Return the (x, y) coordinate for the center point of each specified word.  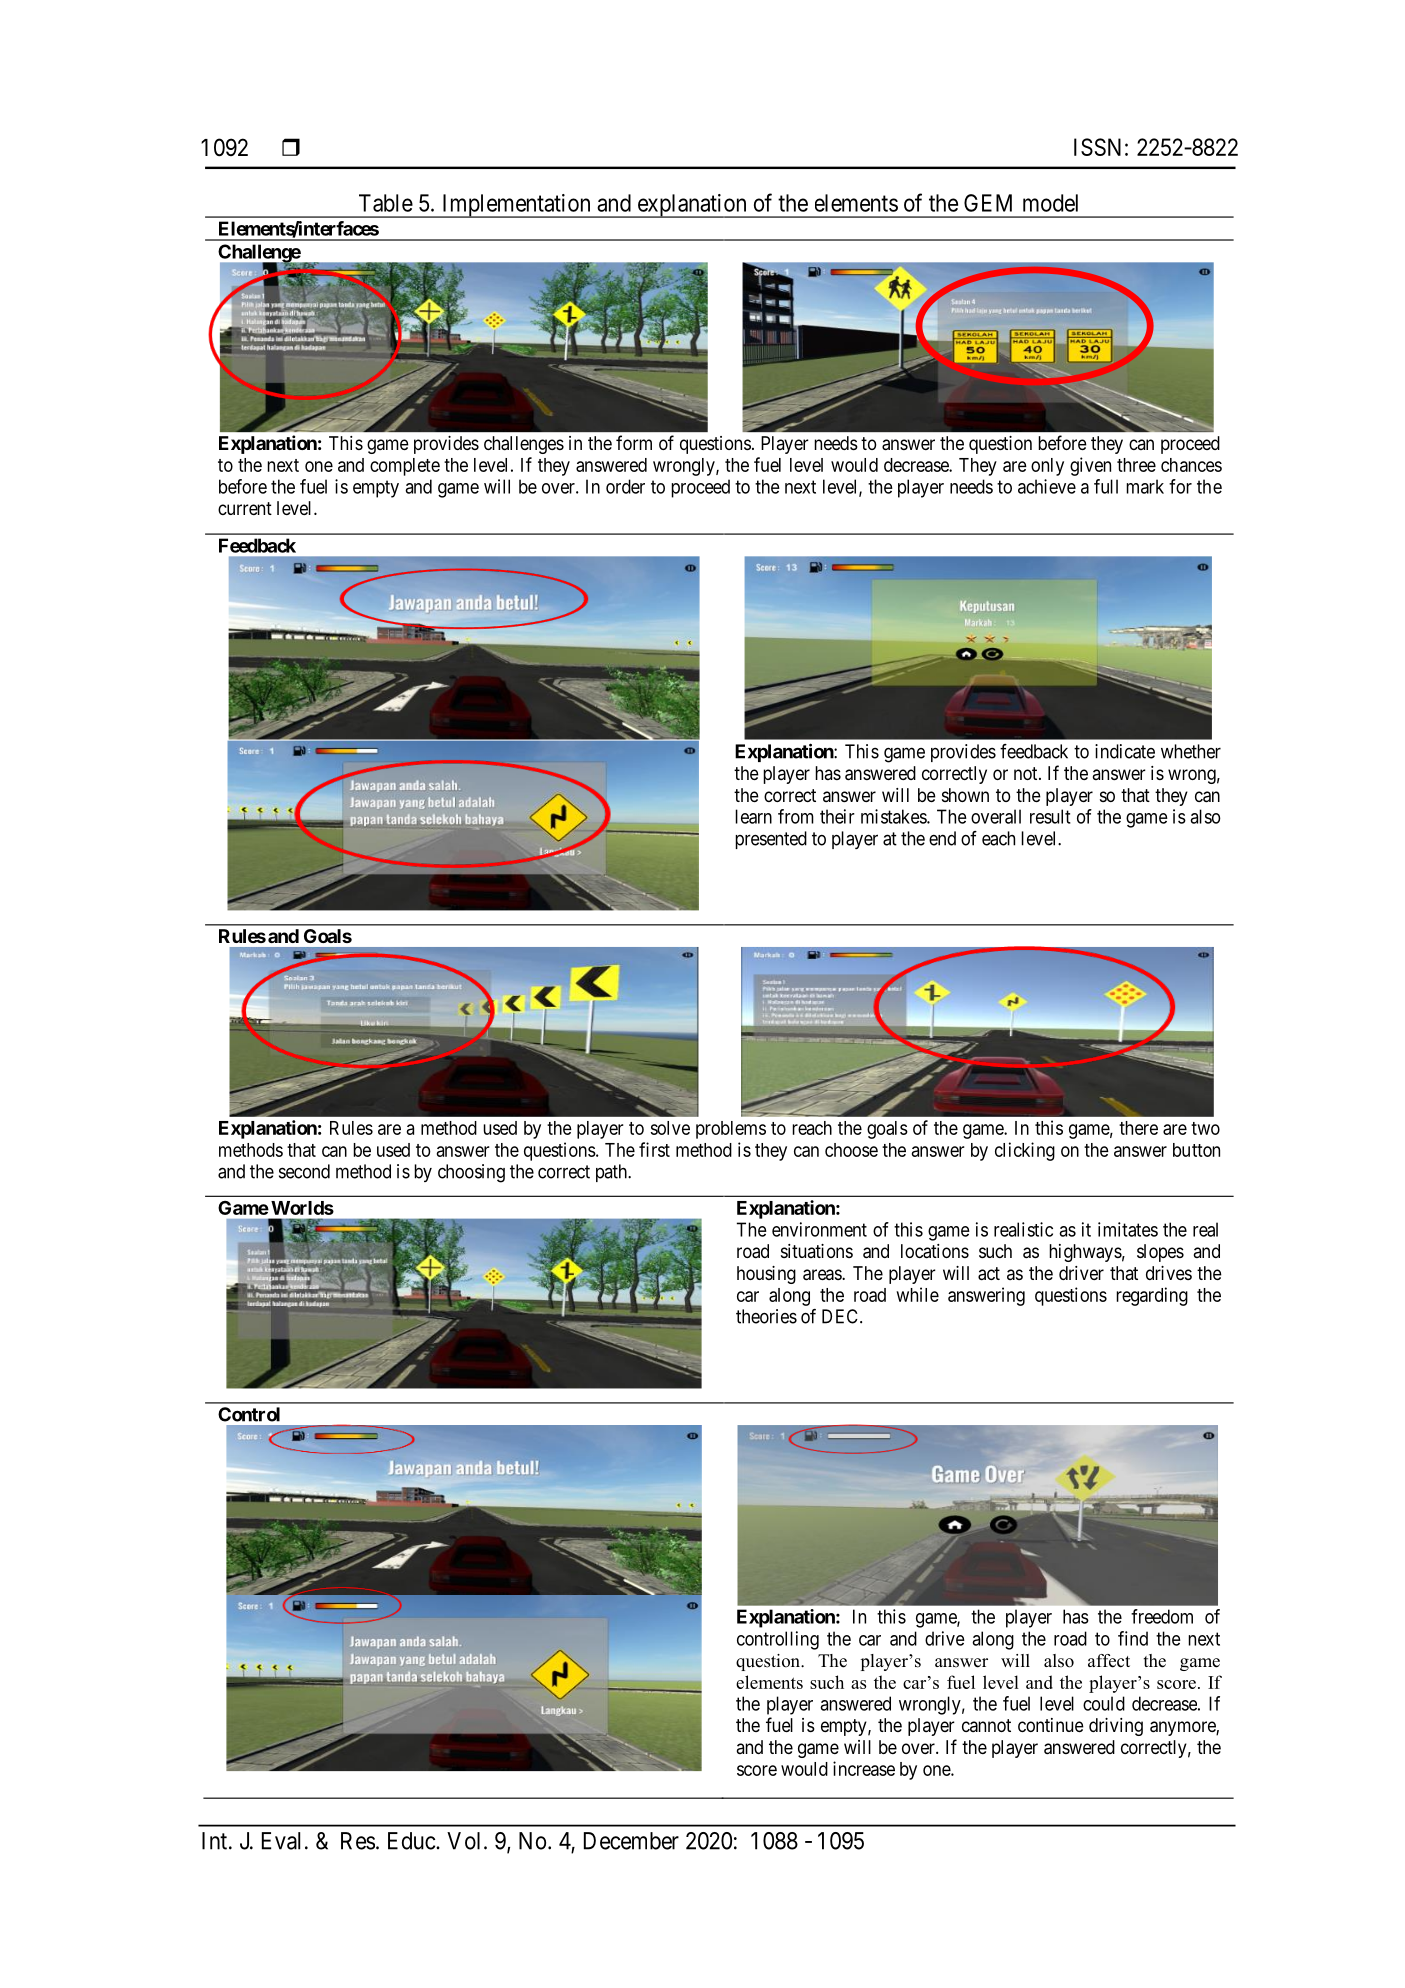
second (304, 1171)
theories (766, 1316)
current (245, 508)
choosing (471, 1173)
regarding (1152, 1296)
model (1050, 203)
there (1138, 1128)
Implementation (516, 206)
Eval (281, 1841)
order (625, 486)
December (631, 1841)
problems (731, 1130)
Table (386, 203)
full (1106, 486)
